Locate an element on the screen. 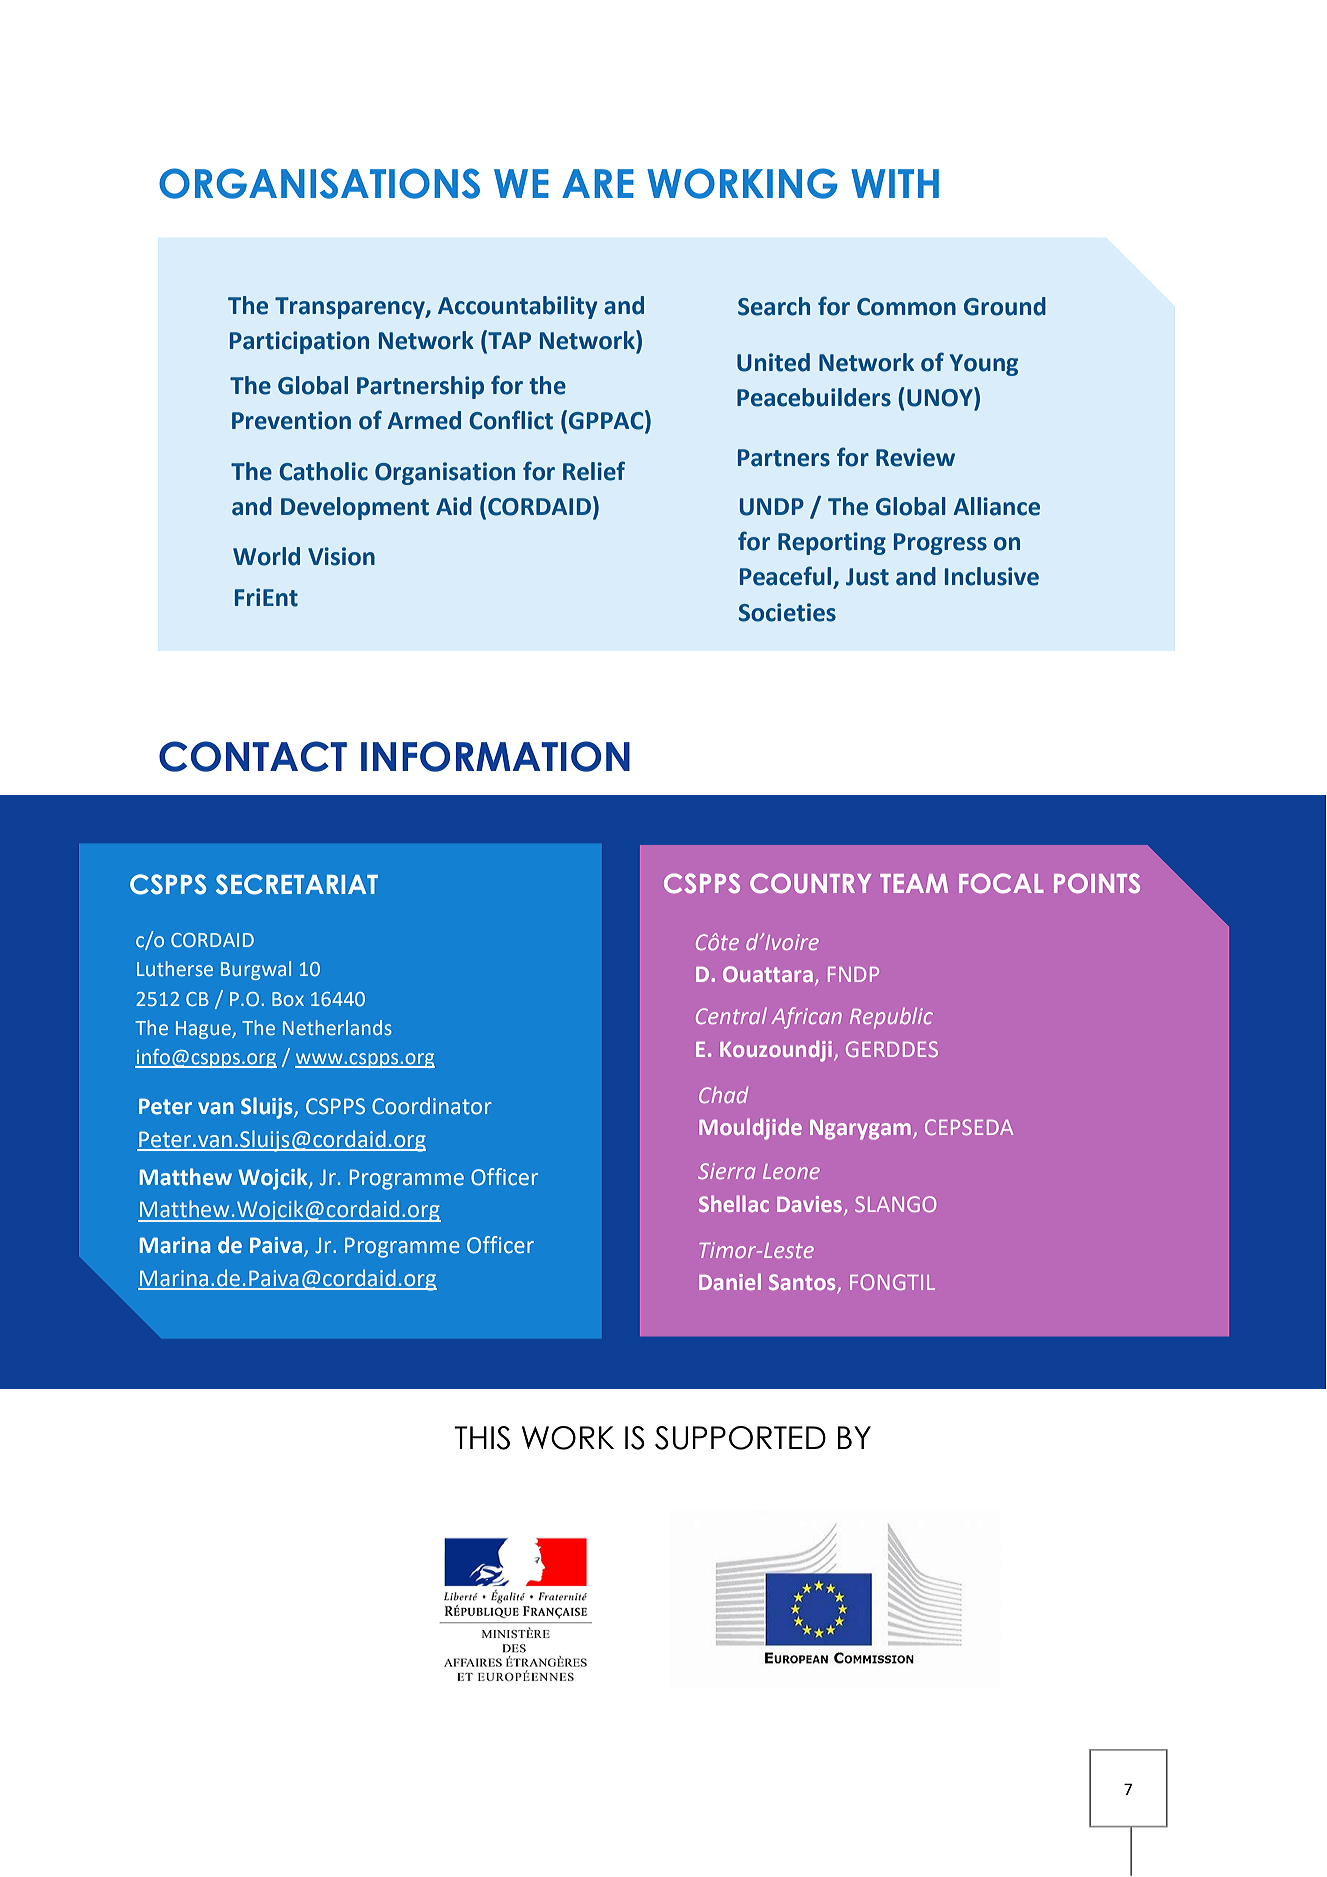  CONTACT is located at coordinates (253, 756).
